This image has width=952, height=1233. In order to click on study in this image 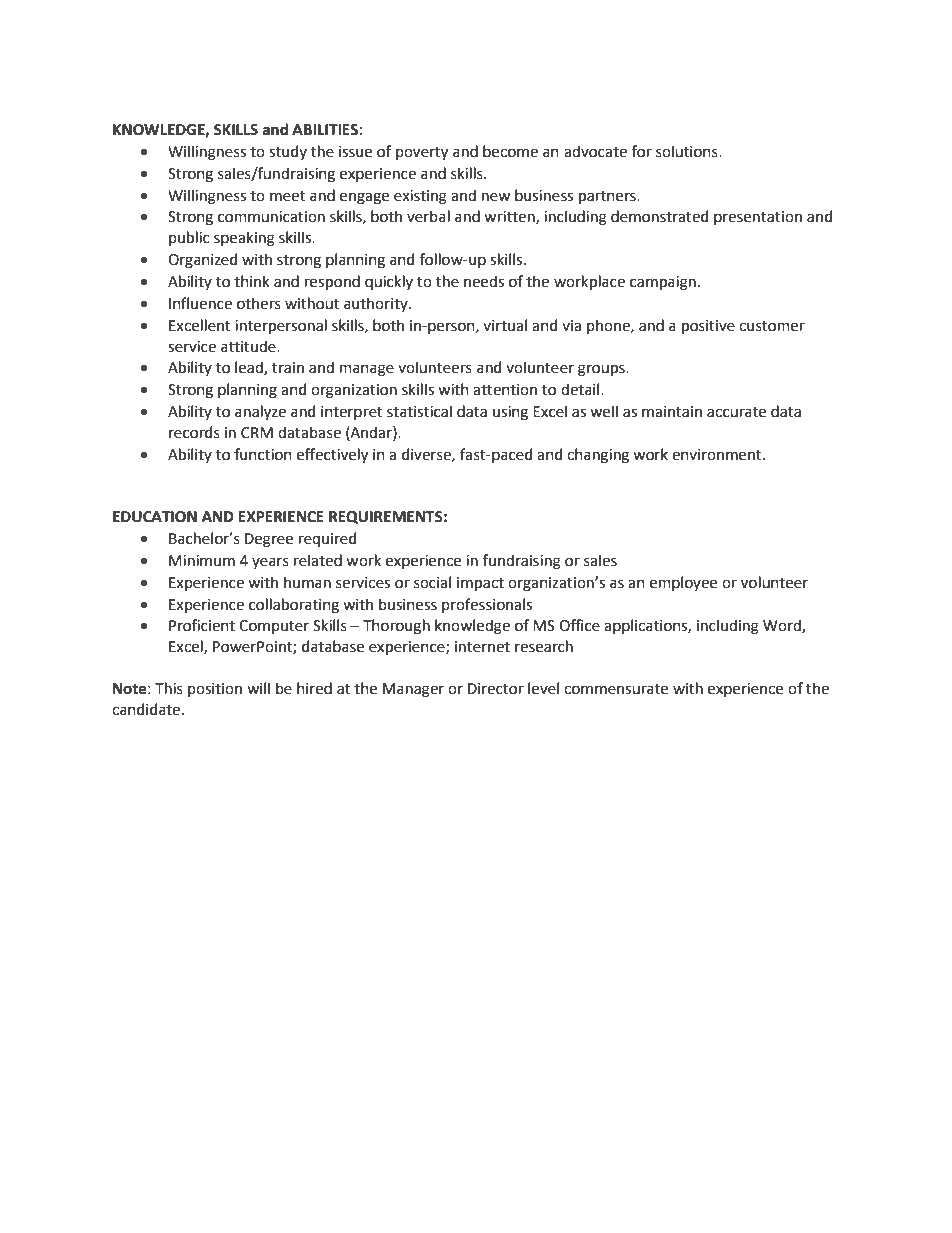, I will do `click(288, 152)`.
